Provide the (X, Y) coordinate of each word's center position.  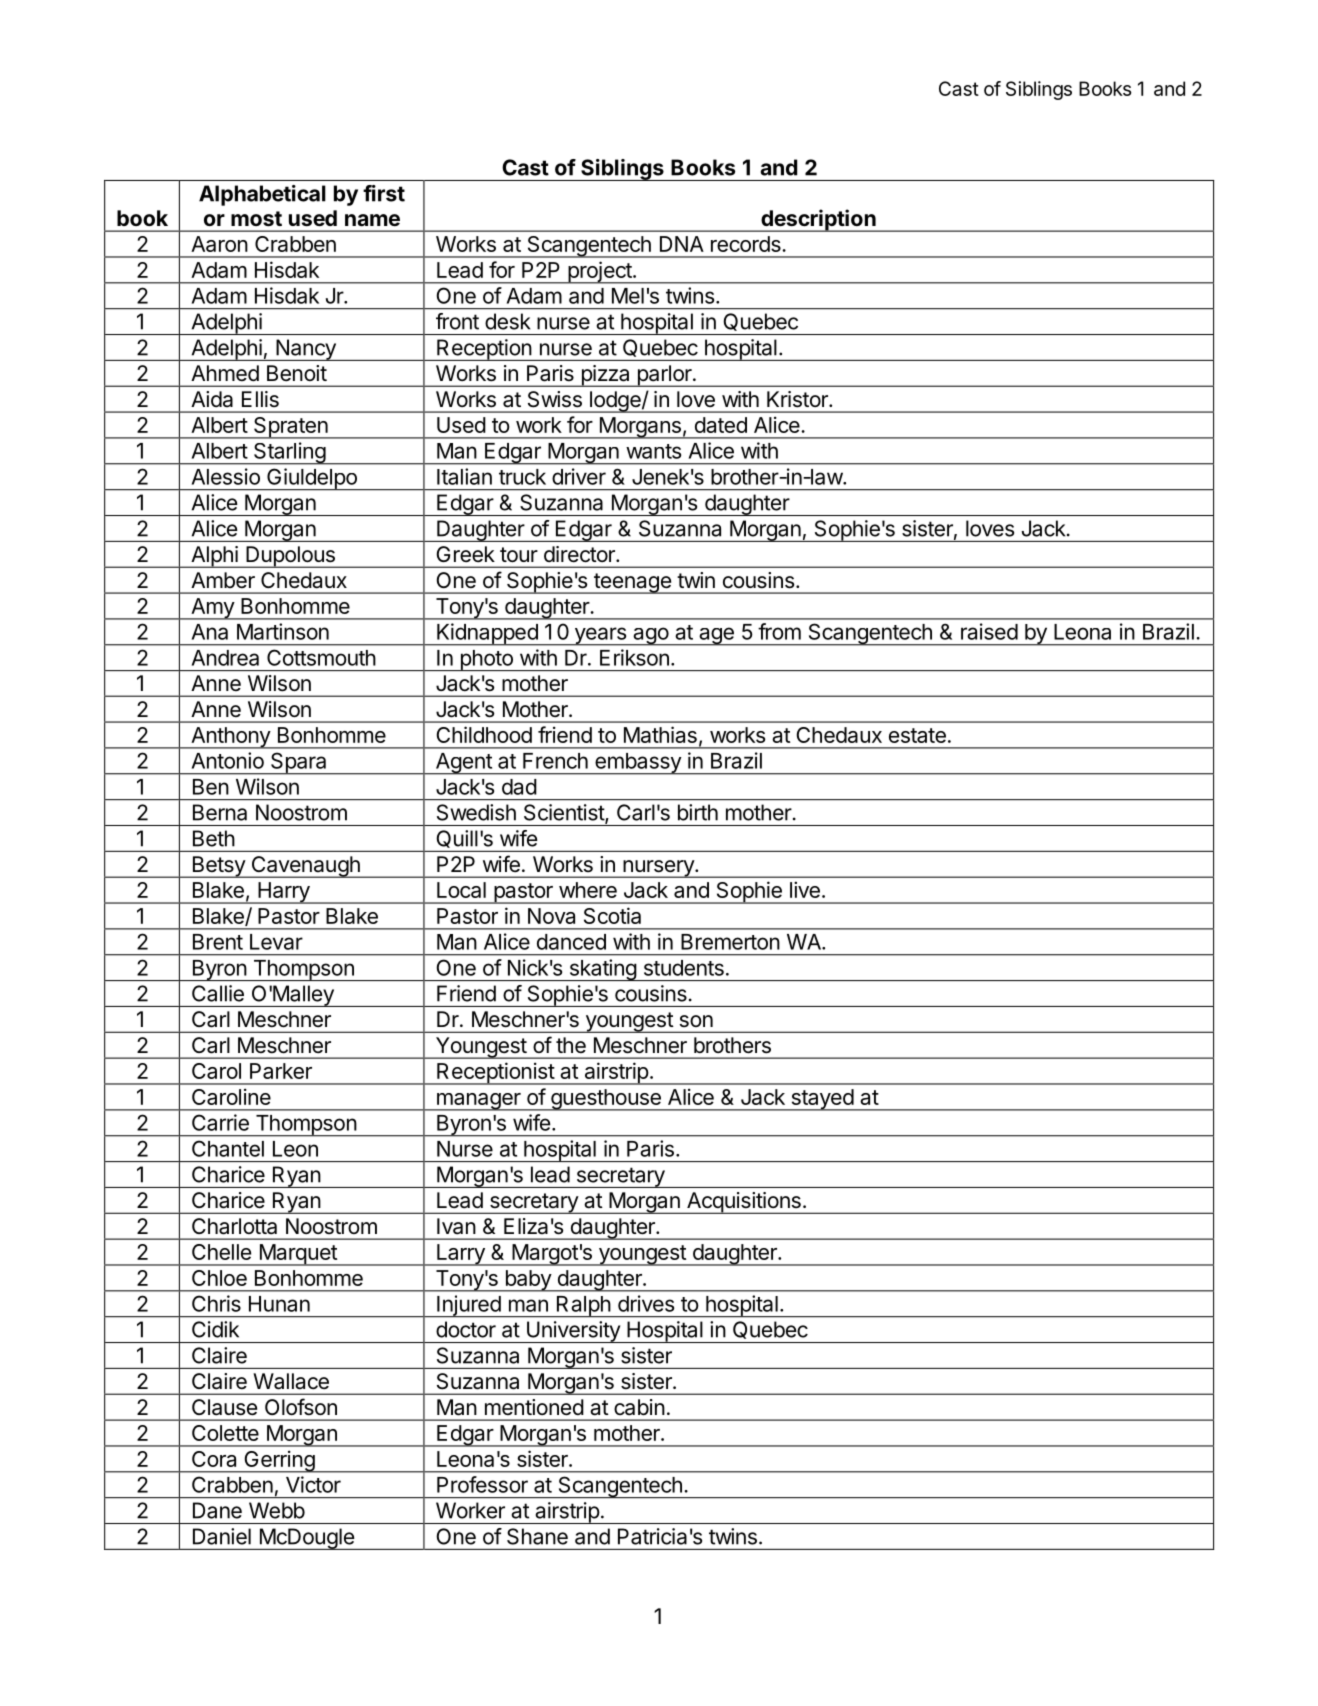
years (600, 636)
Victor (313, 1484)
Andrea (225, 658)
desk (507, 321)
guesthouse (606, 1100)
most (256, 219)
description (818, 220)
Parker (281, 1071)
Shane (537, 1536)
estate (917, 735)
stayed (822, 1100)
